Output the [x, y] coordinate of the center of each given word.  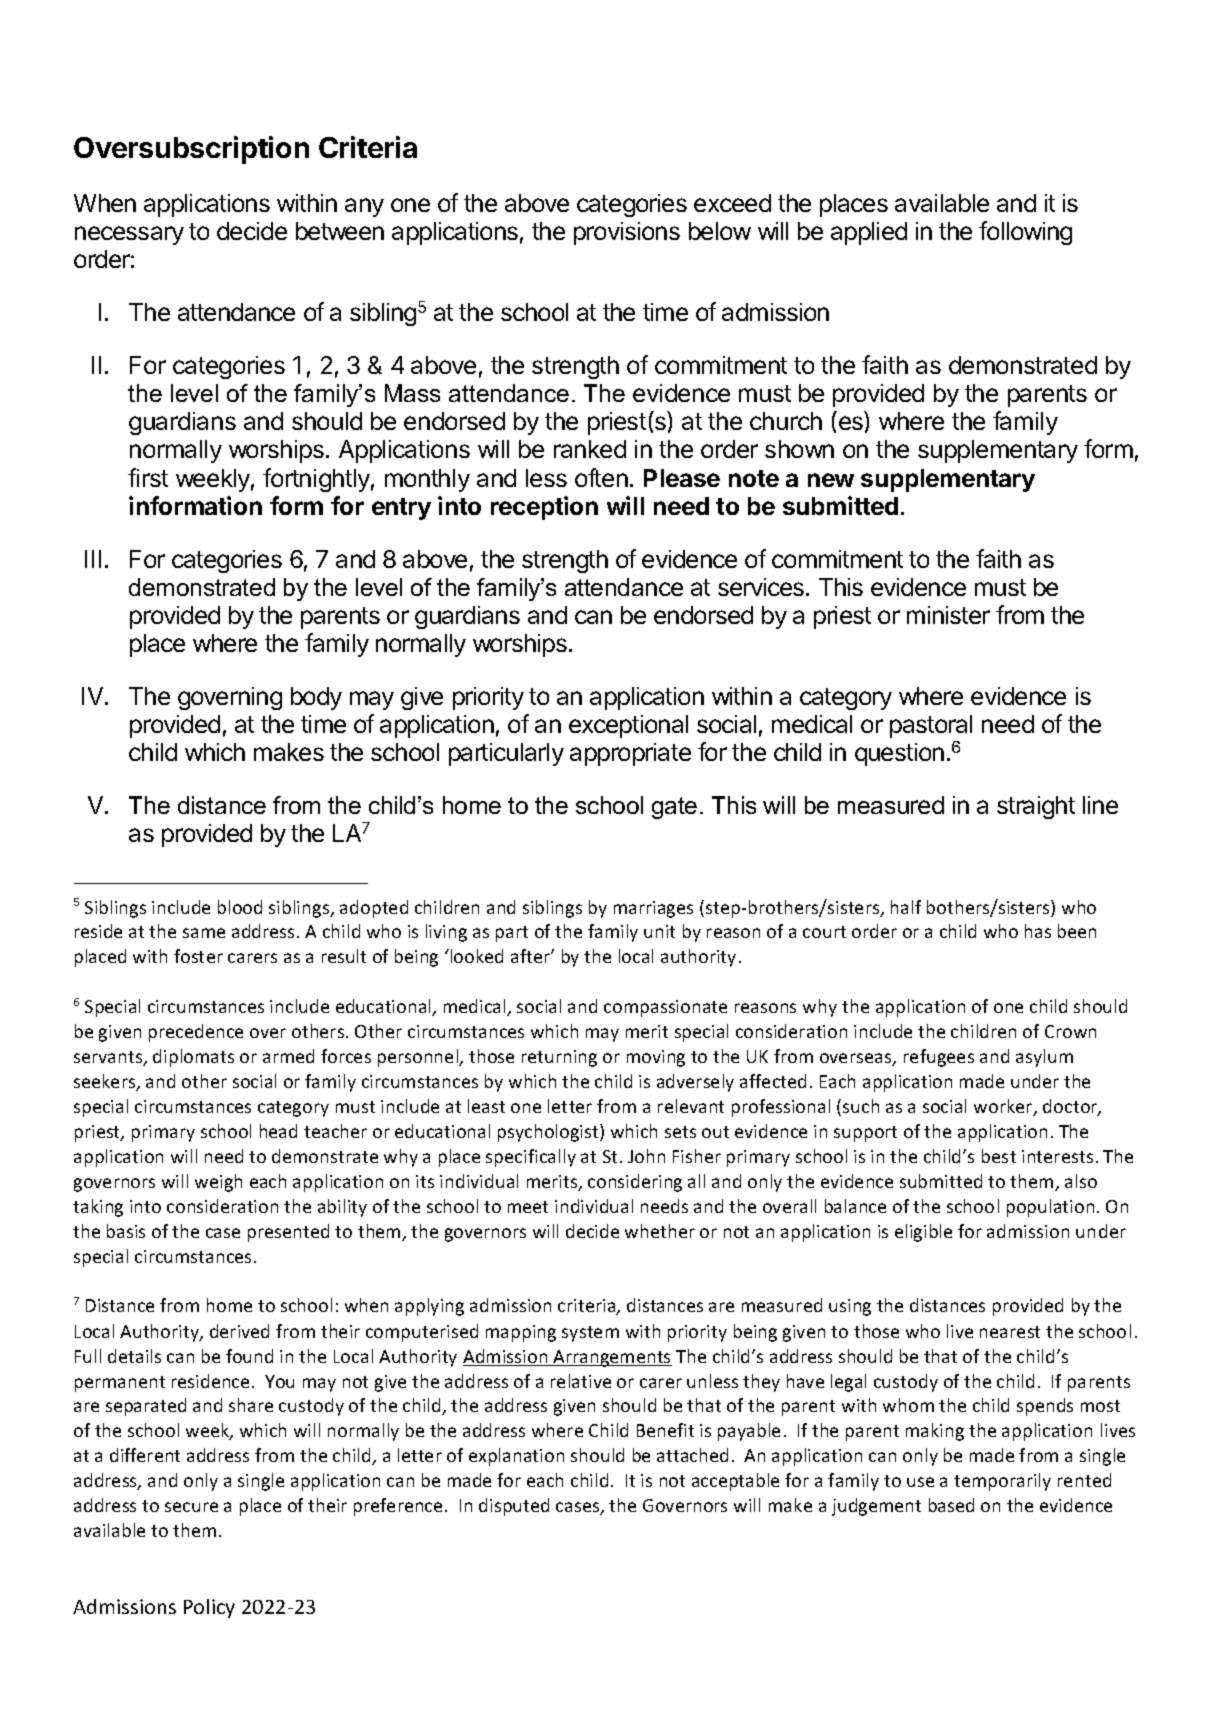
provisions [627, 233]
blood [240, 907]
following [1025, 233]
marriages [653, 909]
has [1038, 931]
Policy [209, 1608]
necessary [129, 235]
